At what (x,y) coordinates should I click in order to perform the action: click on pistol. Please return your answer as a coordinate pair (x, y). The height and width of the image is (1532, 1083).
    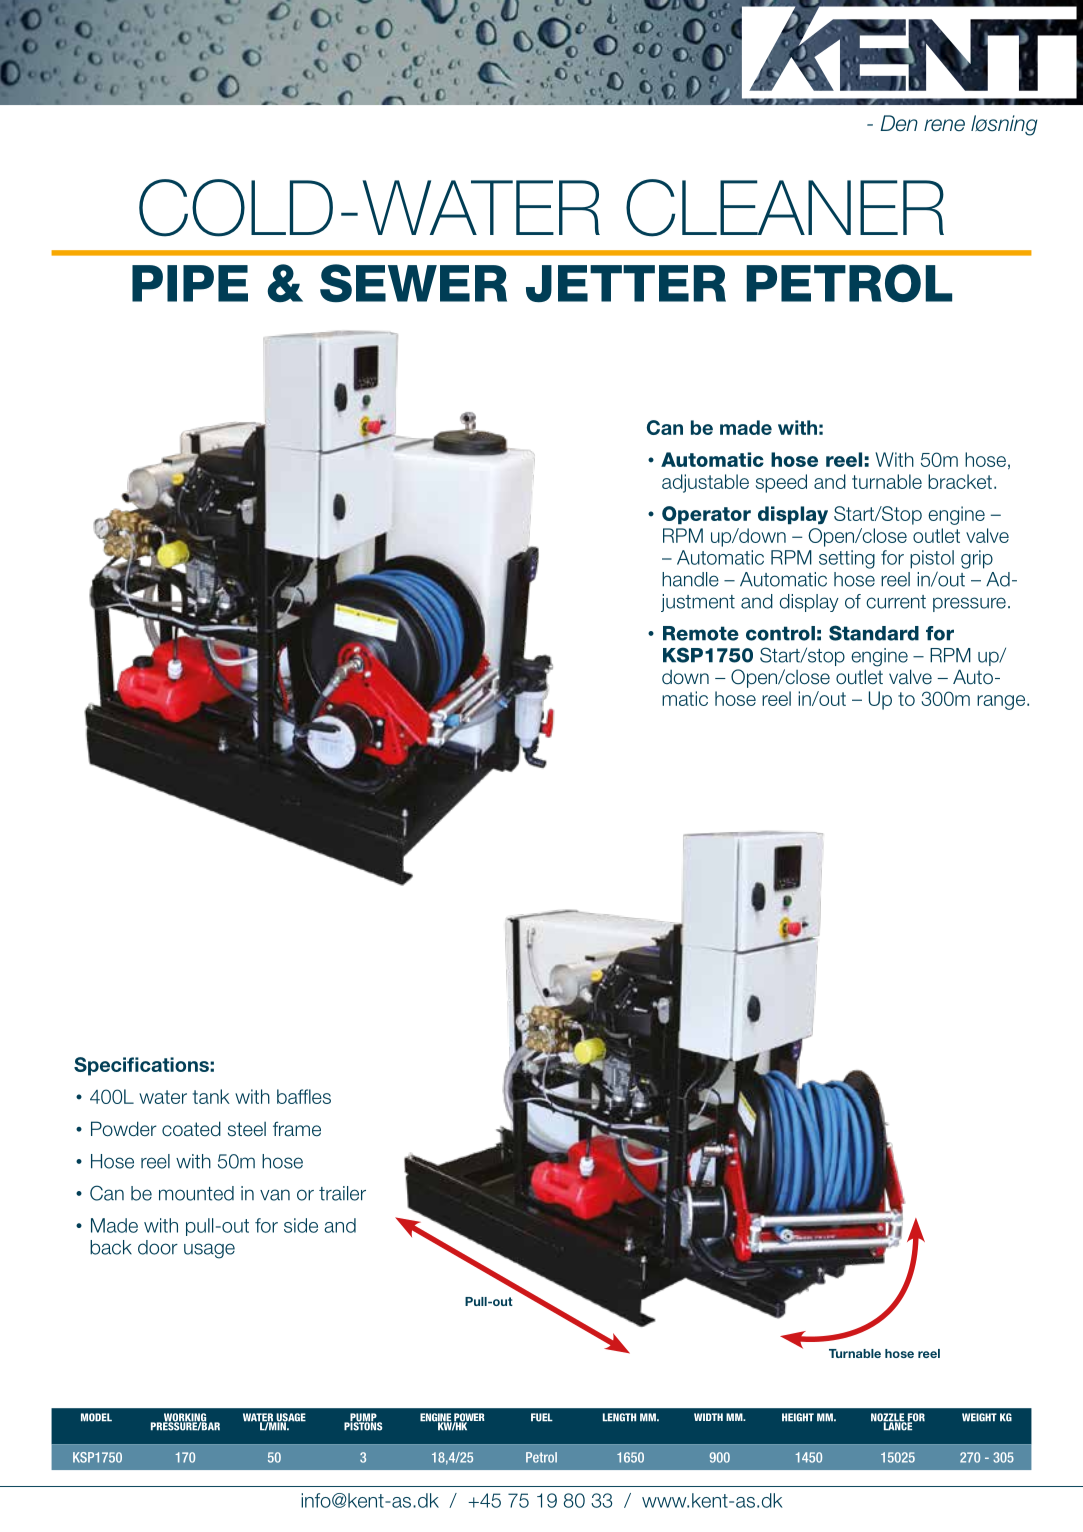
    Looking at the image, I should click on (932, 559).
